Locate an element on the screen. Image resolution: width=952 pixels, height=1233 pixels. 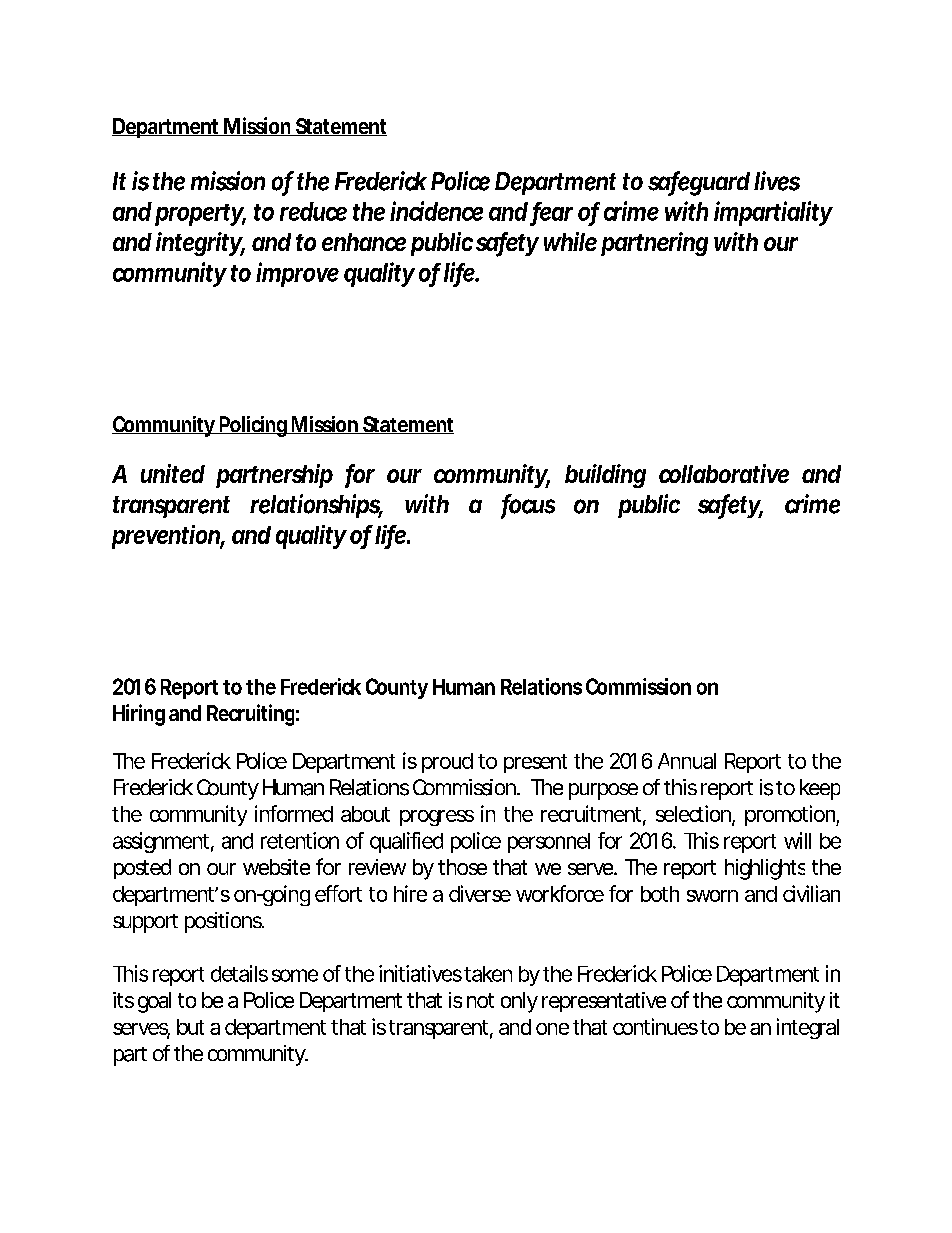
Policing is located at coordinates (254, 426).
